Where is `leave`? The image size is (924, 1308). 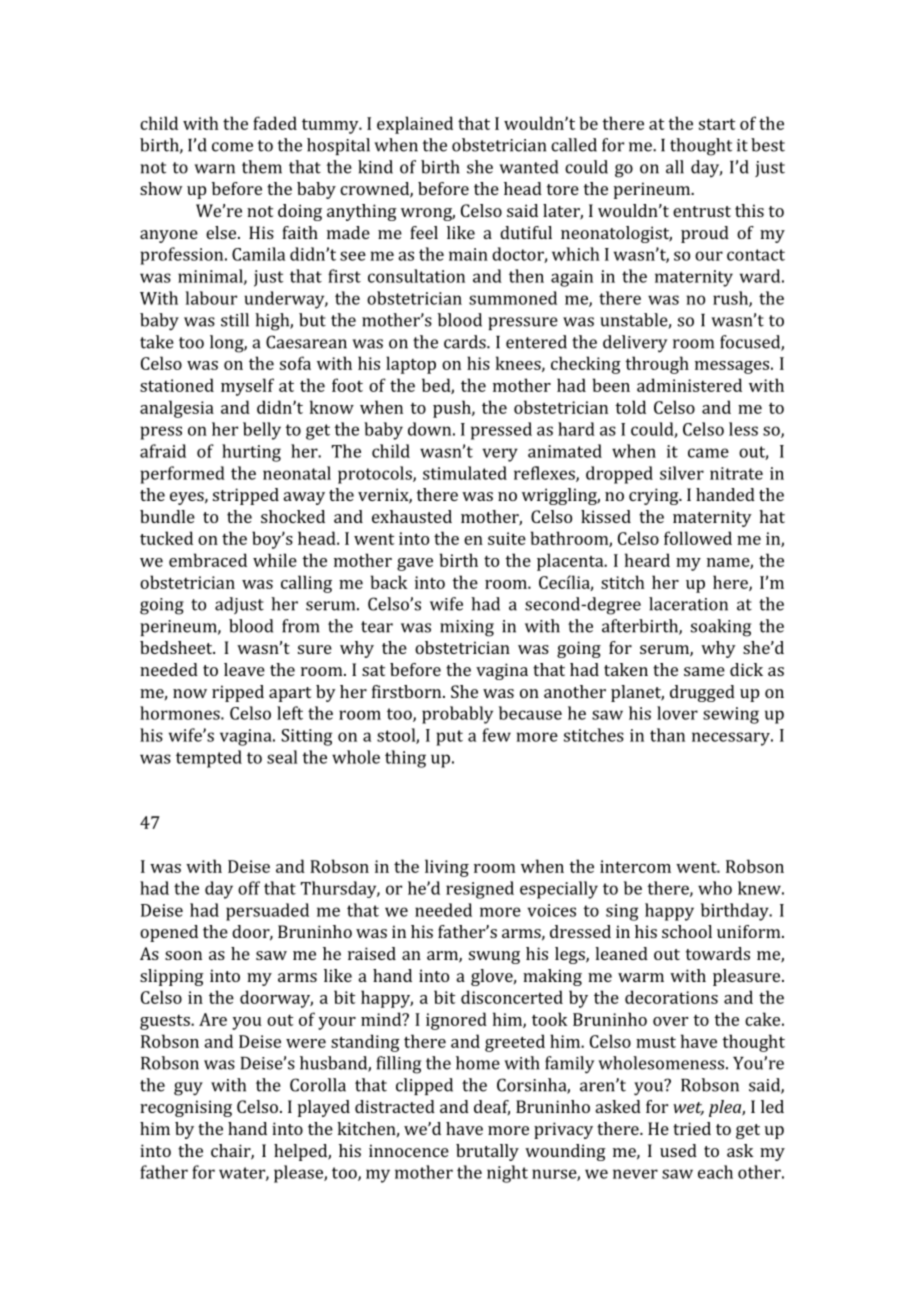
leave is located at coordinates (244, 669).
